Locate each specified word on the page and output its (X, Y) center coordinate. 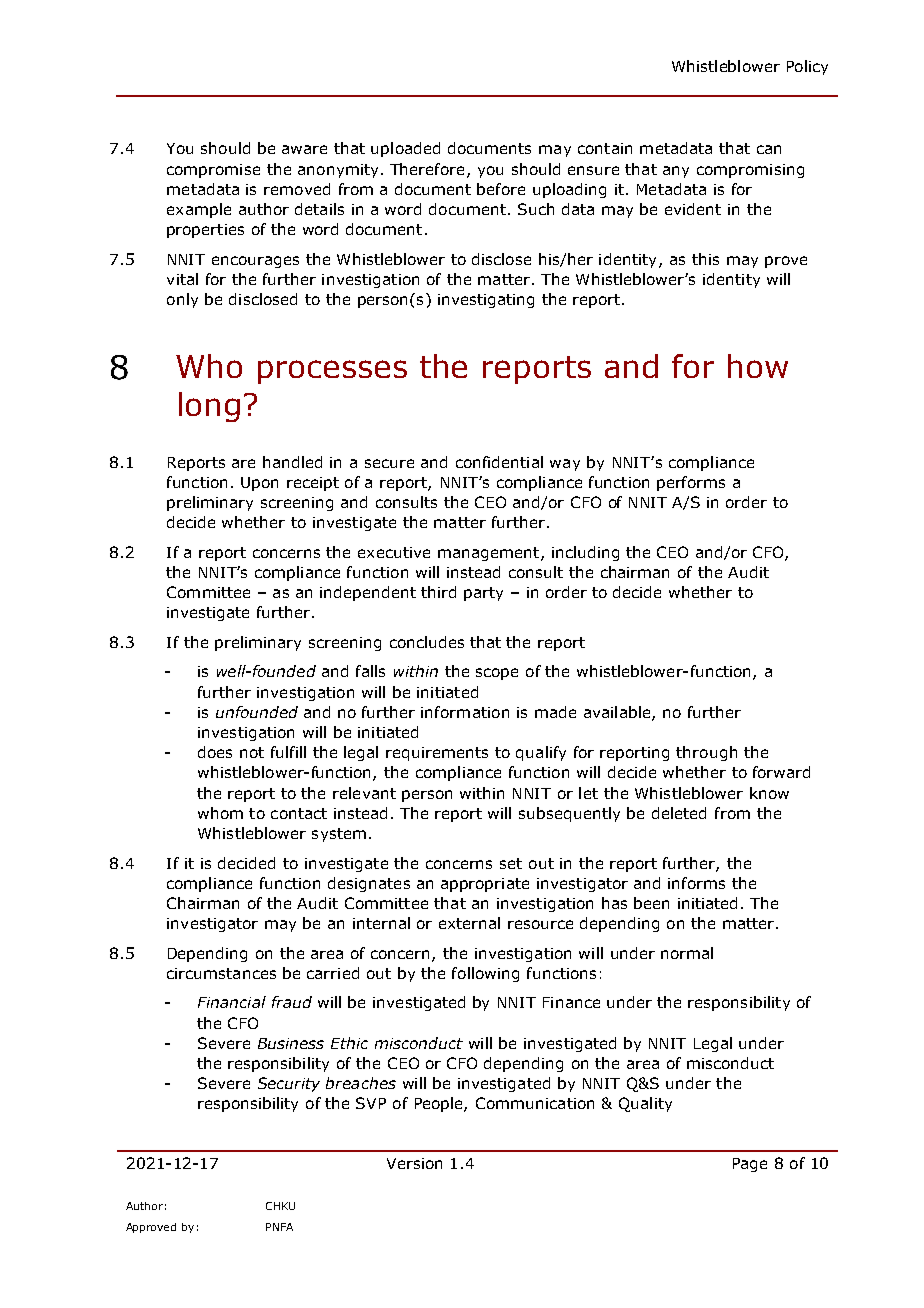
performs (691, 483)
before (501, 189)
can (769, 149)
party (483, 594)
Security (289, 1084)
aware (304, 149)
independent (368, 593)
